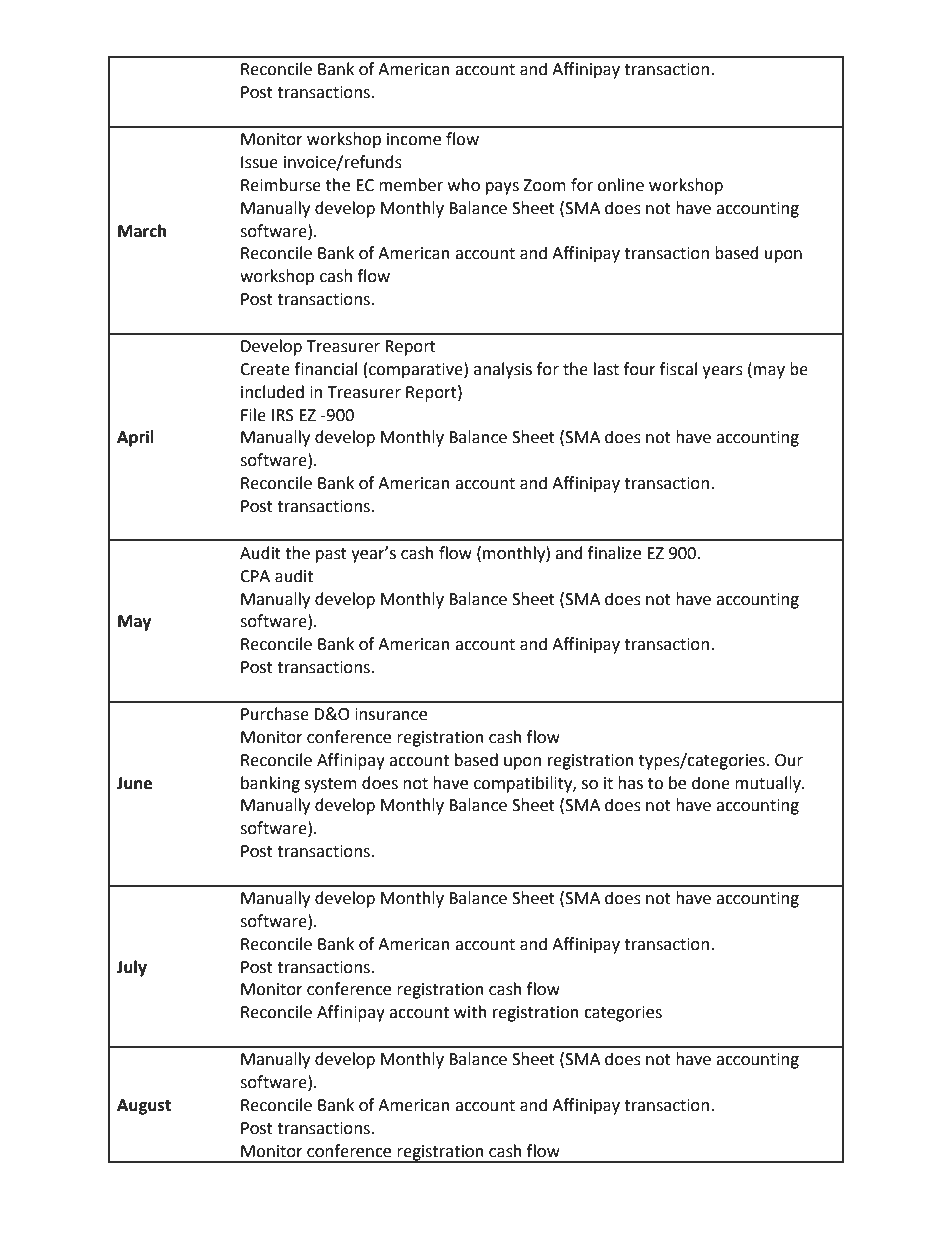 This screenshot has width=952, height=1233. I want to click on online, so click(620, 185).
